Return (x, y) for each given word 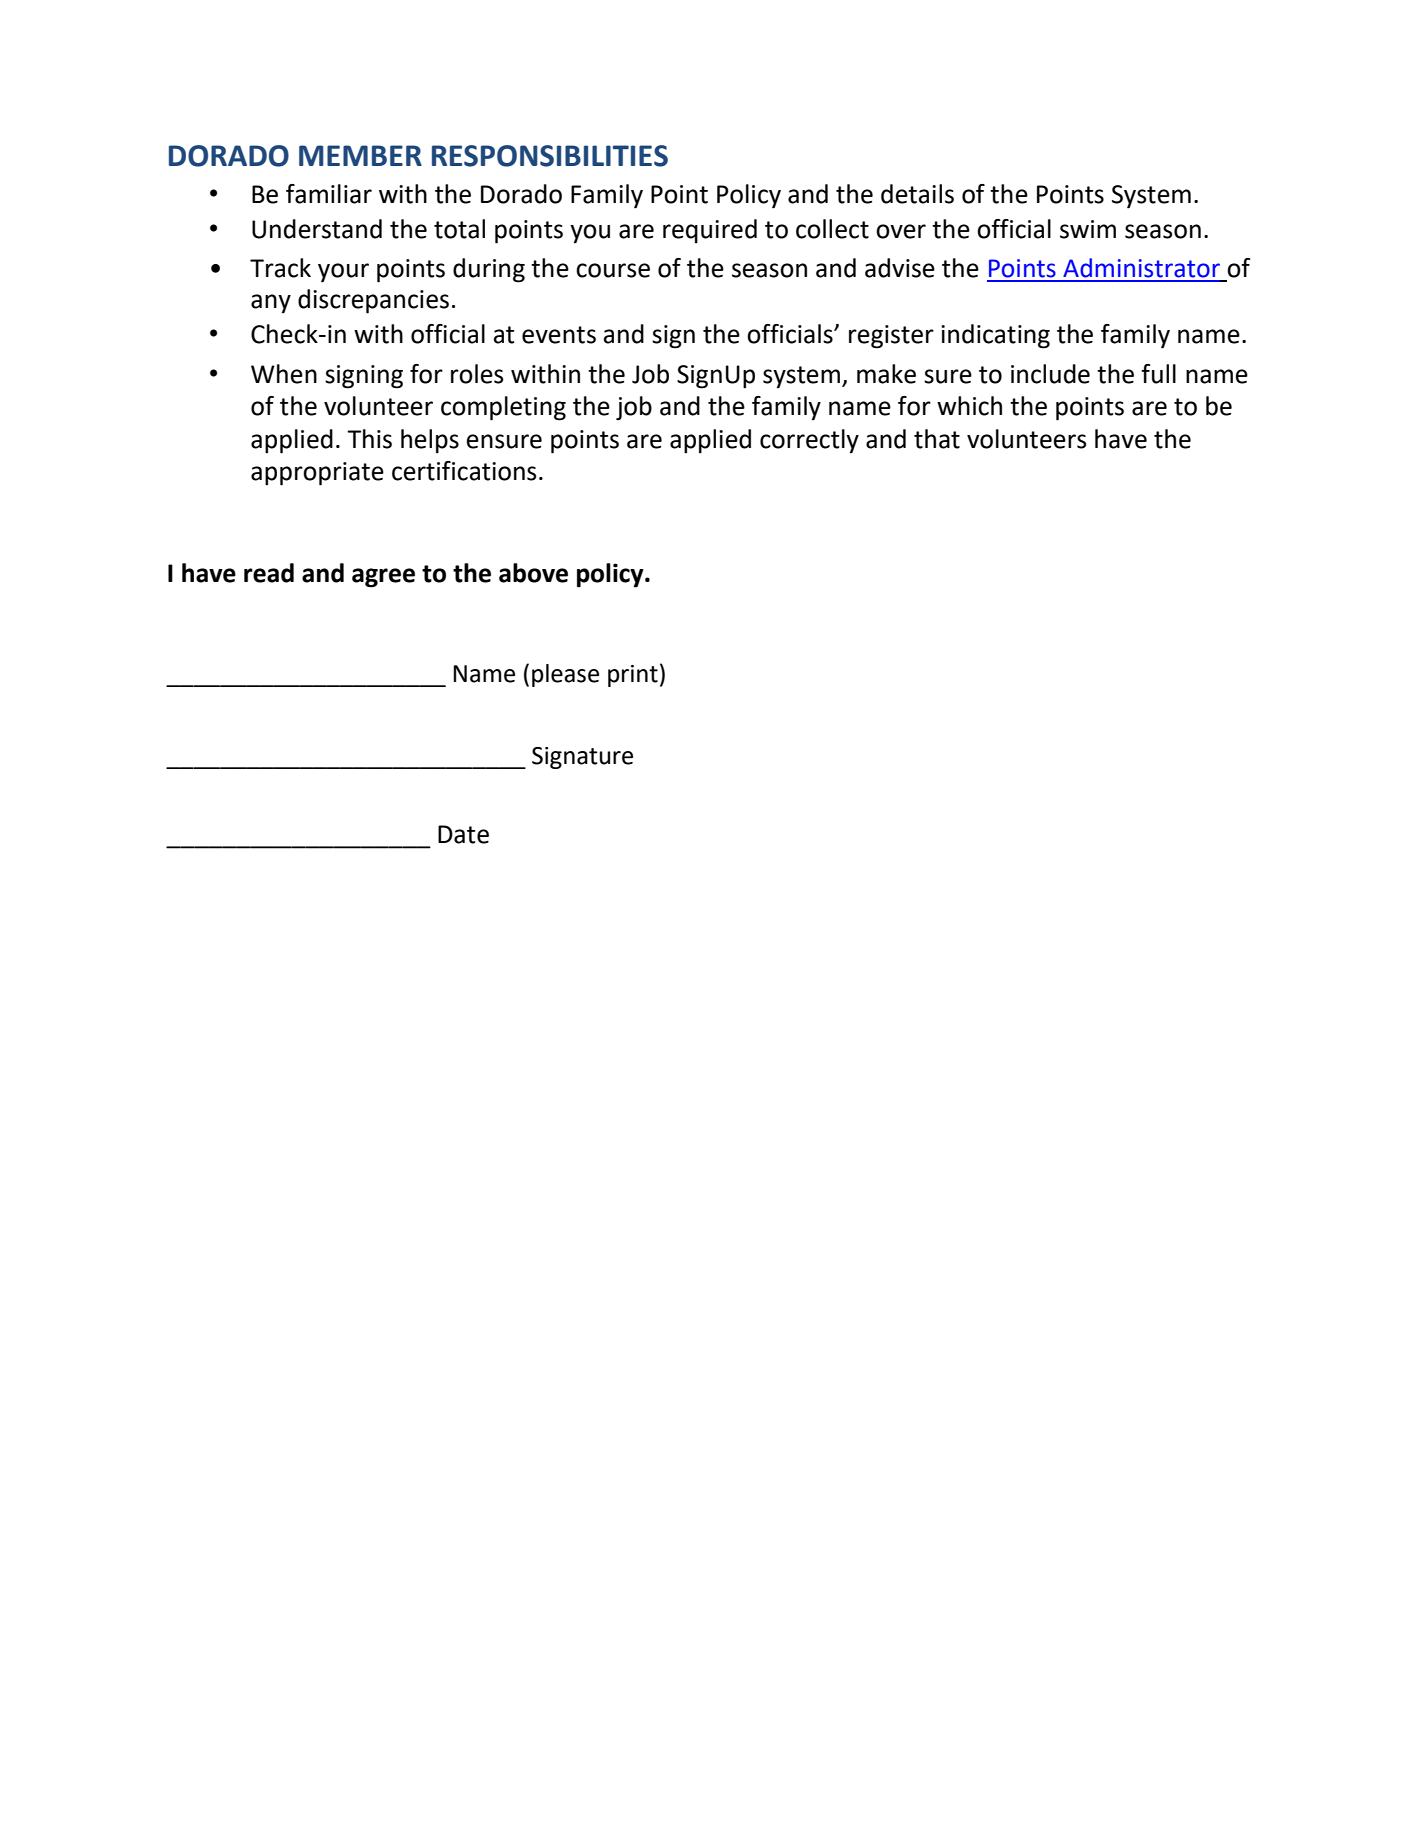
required (710, 231)
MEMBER (360, 155)
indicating (995, 336)
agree (383, 578)
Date (463, 834)
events (559, 335)
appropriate (317, 474)
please (565, 675)
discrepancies (373, 301)
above (533, 573)
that (937, 439)
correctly (809, 441)
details (917, 194)
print (633, 676)
